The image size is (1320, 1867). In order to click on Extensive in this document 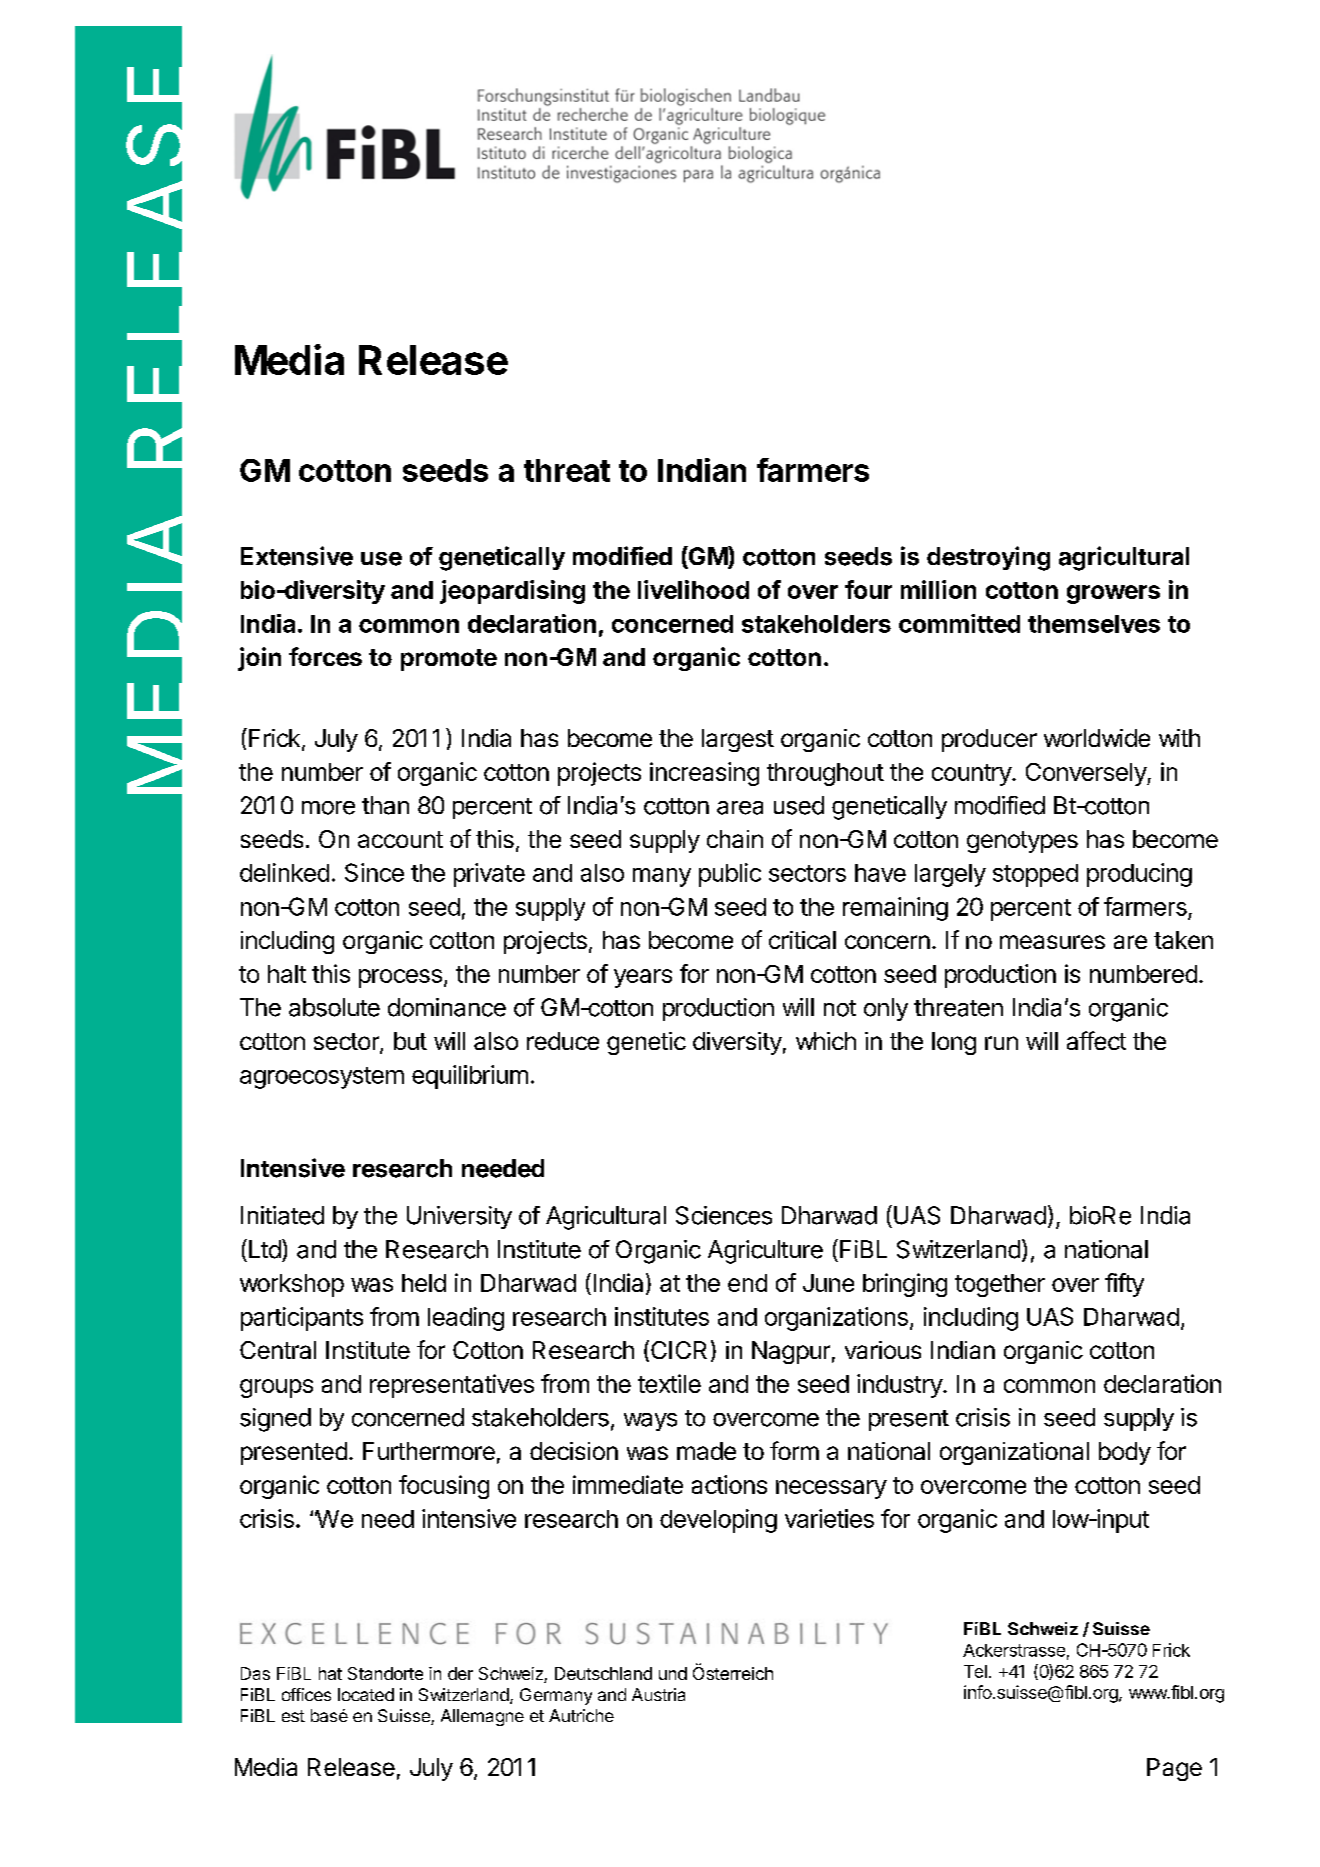, I will do `click(297, 556)`.
